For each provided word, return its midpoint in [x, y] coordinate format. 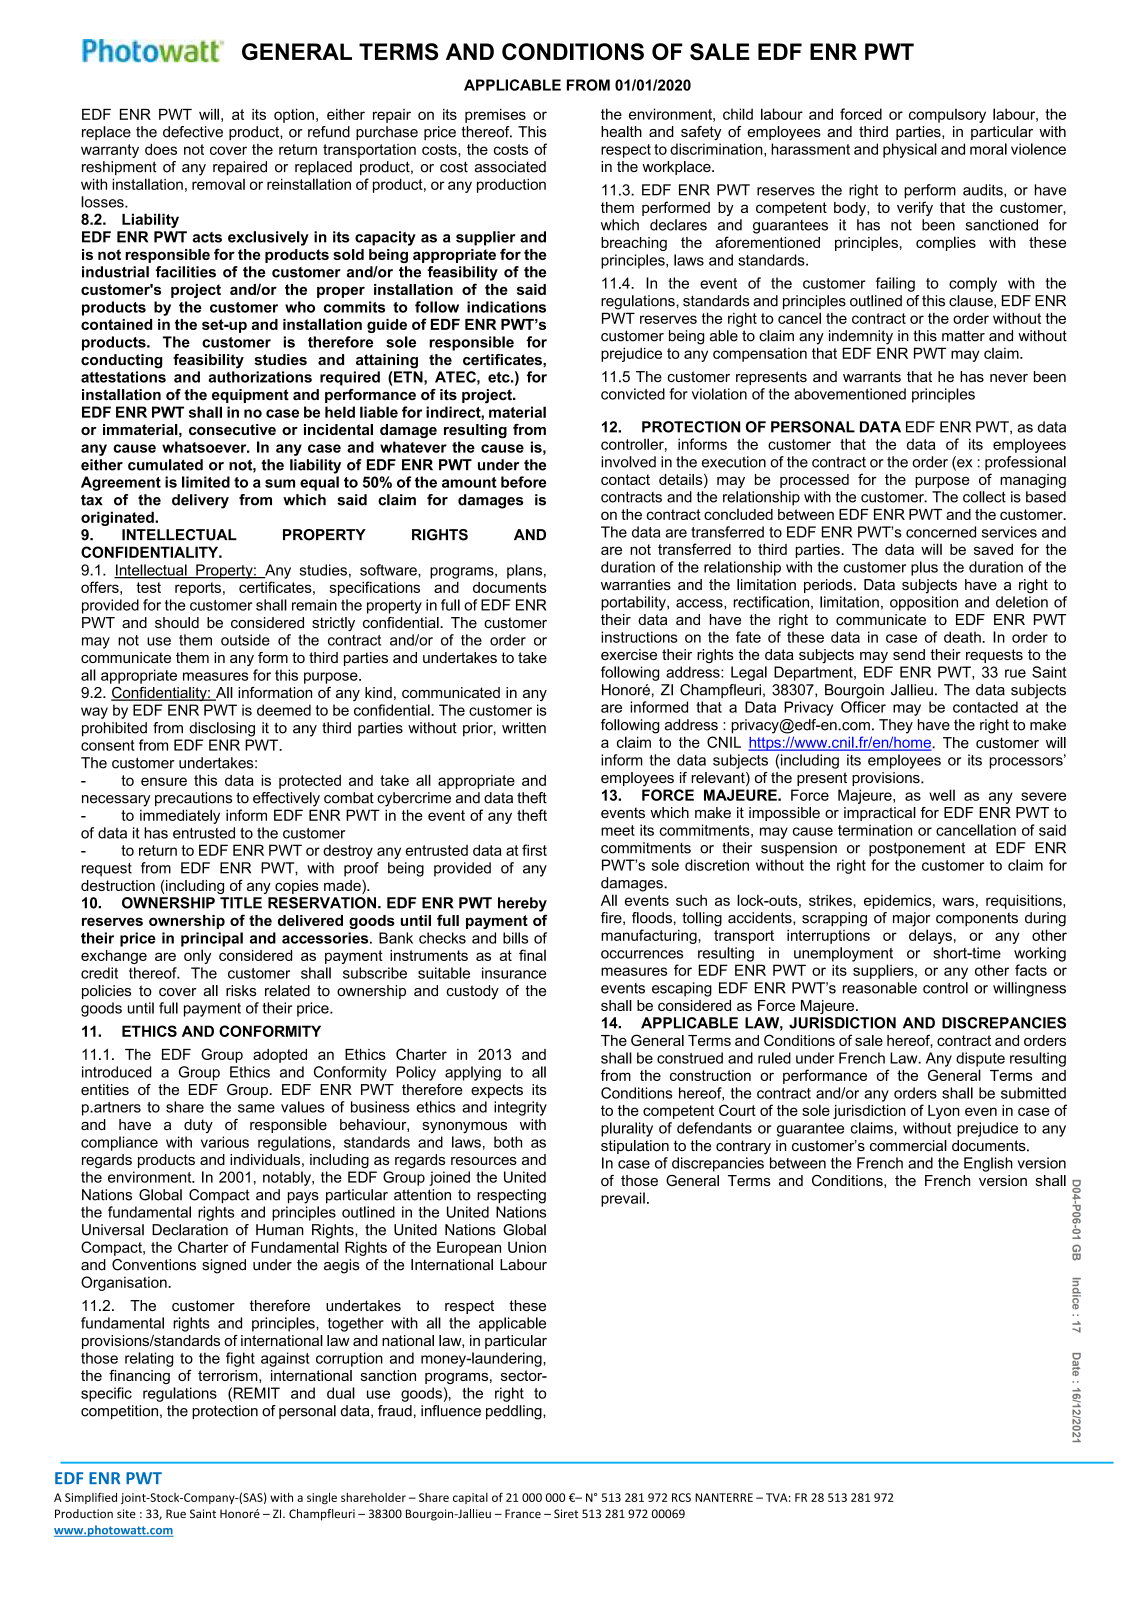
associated [510, 167]
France [523, 1513]
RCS [681, 1497]
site [126, 1513]
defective [193, 132]
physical [910, 150]
